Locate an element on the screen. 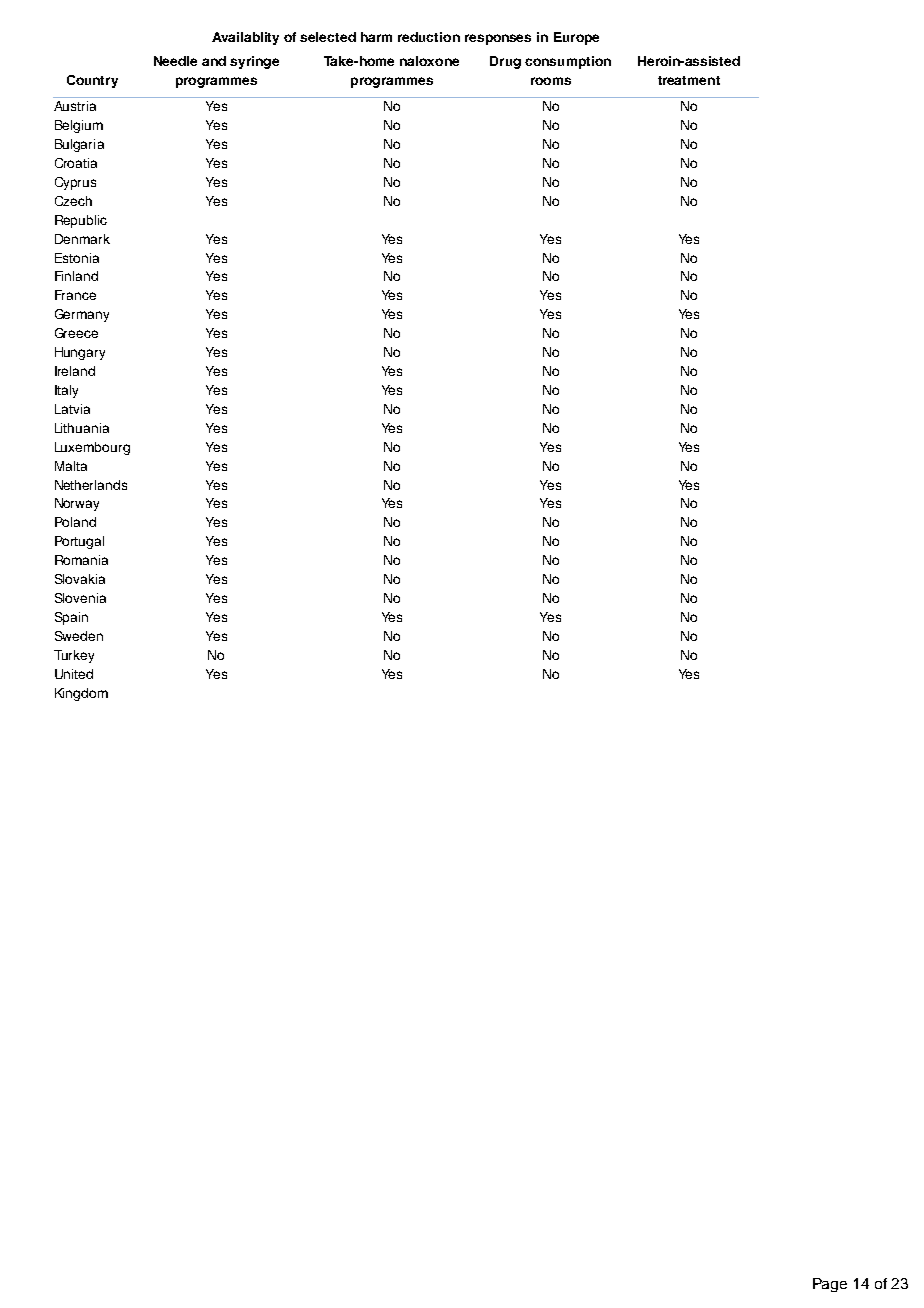 The image size is (924, 1308). rooms is located at coordinates (551, 81).
